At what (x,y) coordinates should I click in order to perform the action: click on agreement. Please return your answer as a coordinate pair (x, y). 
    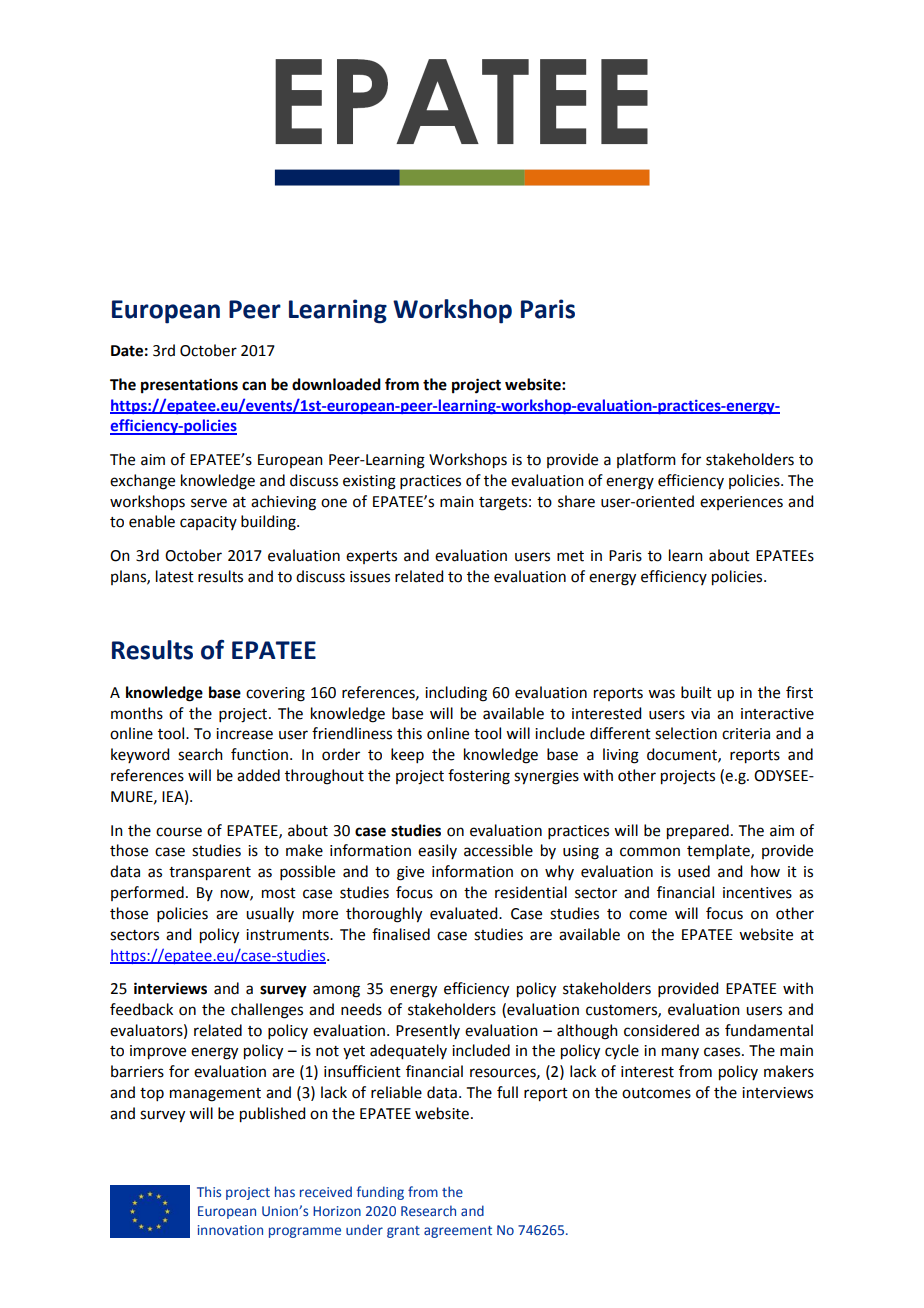
    Looking at the image, I should click on (458, 1232).
